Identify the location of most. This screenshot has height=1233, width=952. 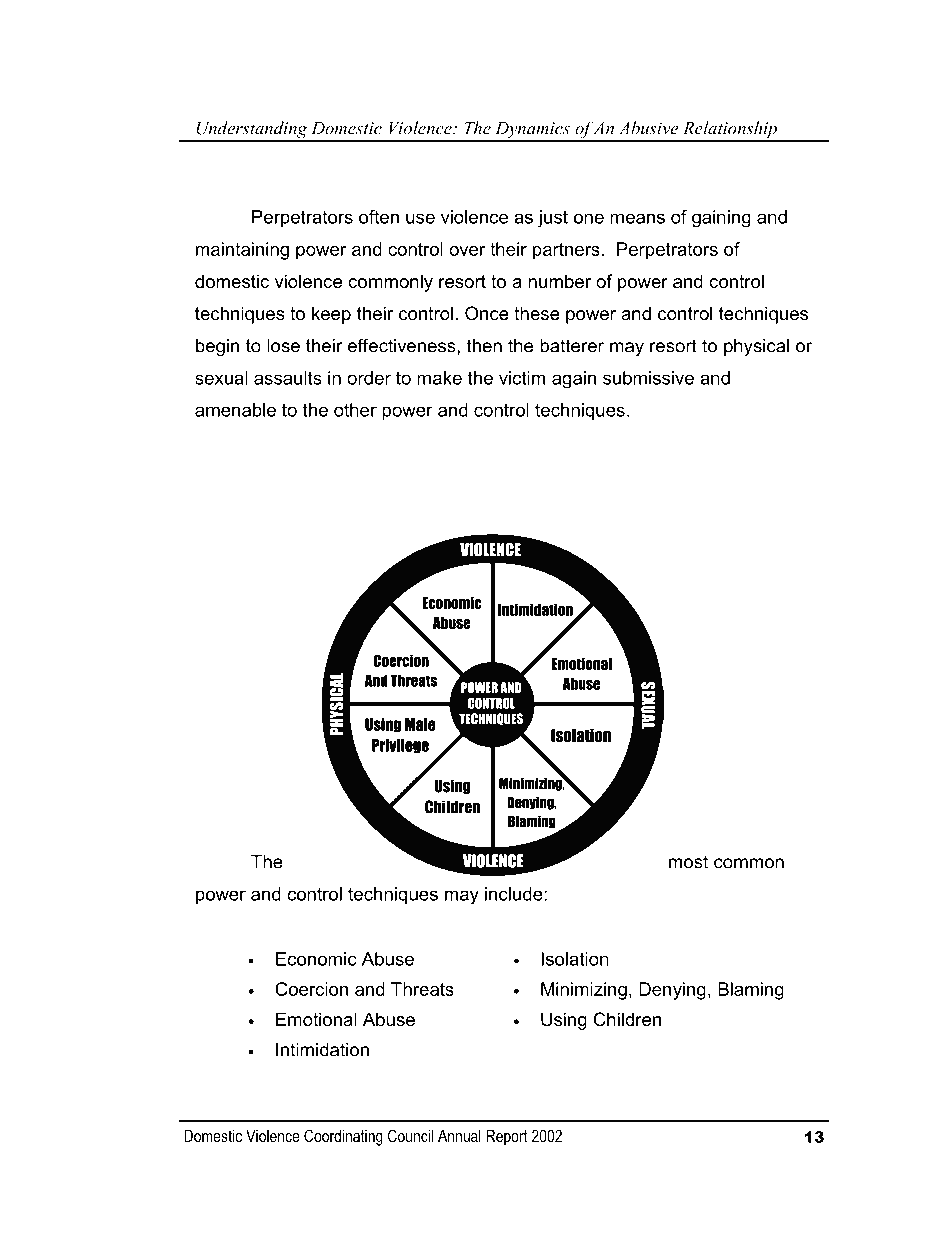
(688, 862).
